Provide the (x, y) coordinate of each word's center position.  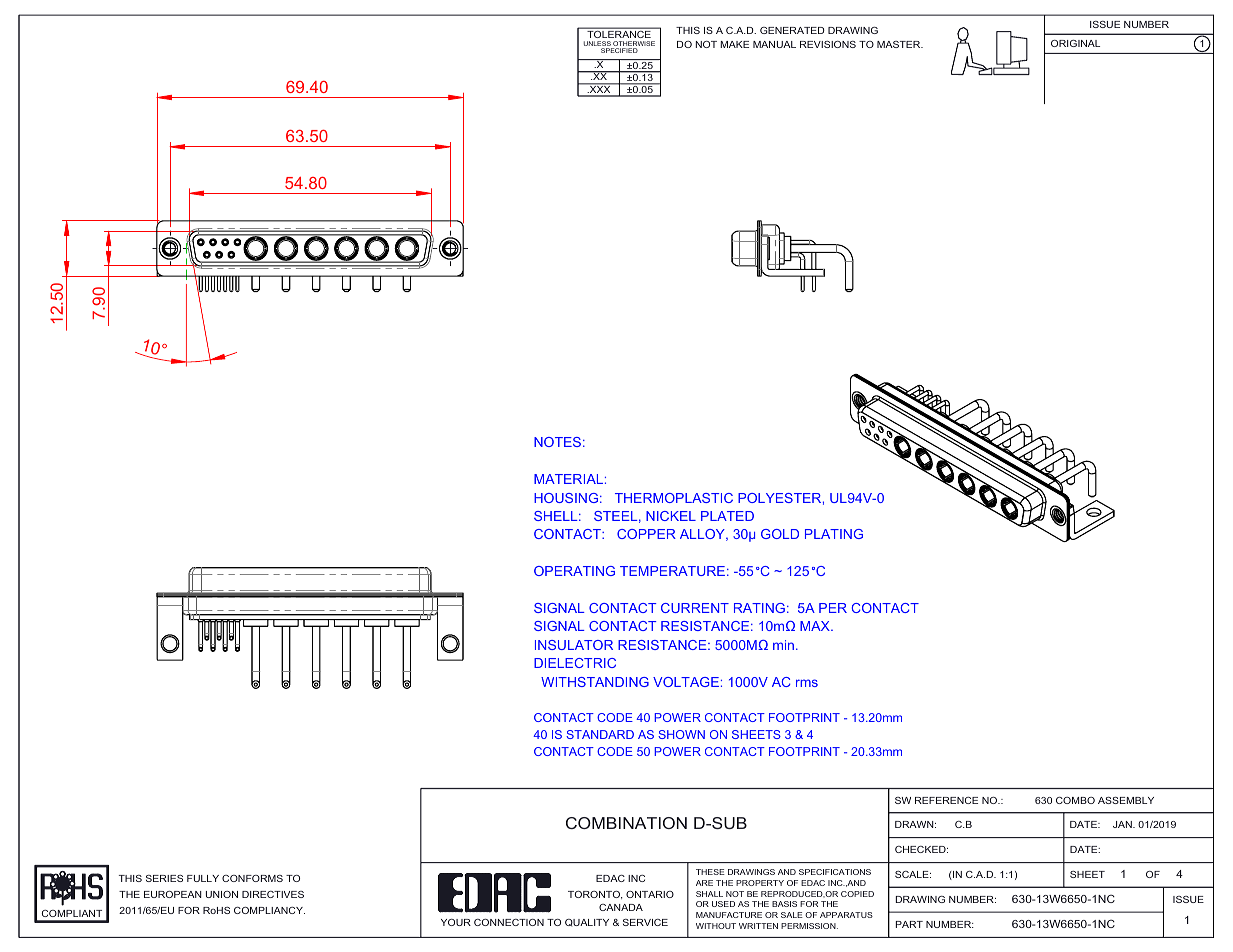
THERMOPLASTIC (674, 498)
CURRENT (695, 608)
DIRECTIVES (273, 894)
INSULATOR (574, 645)
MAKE (734, 44)
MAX (816, 626)
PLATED (727, 516)
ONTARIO (650, 894)
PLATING (834, 534)
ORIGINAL (1075, 43)
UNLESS (598, 45)
